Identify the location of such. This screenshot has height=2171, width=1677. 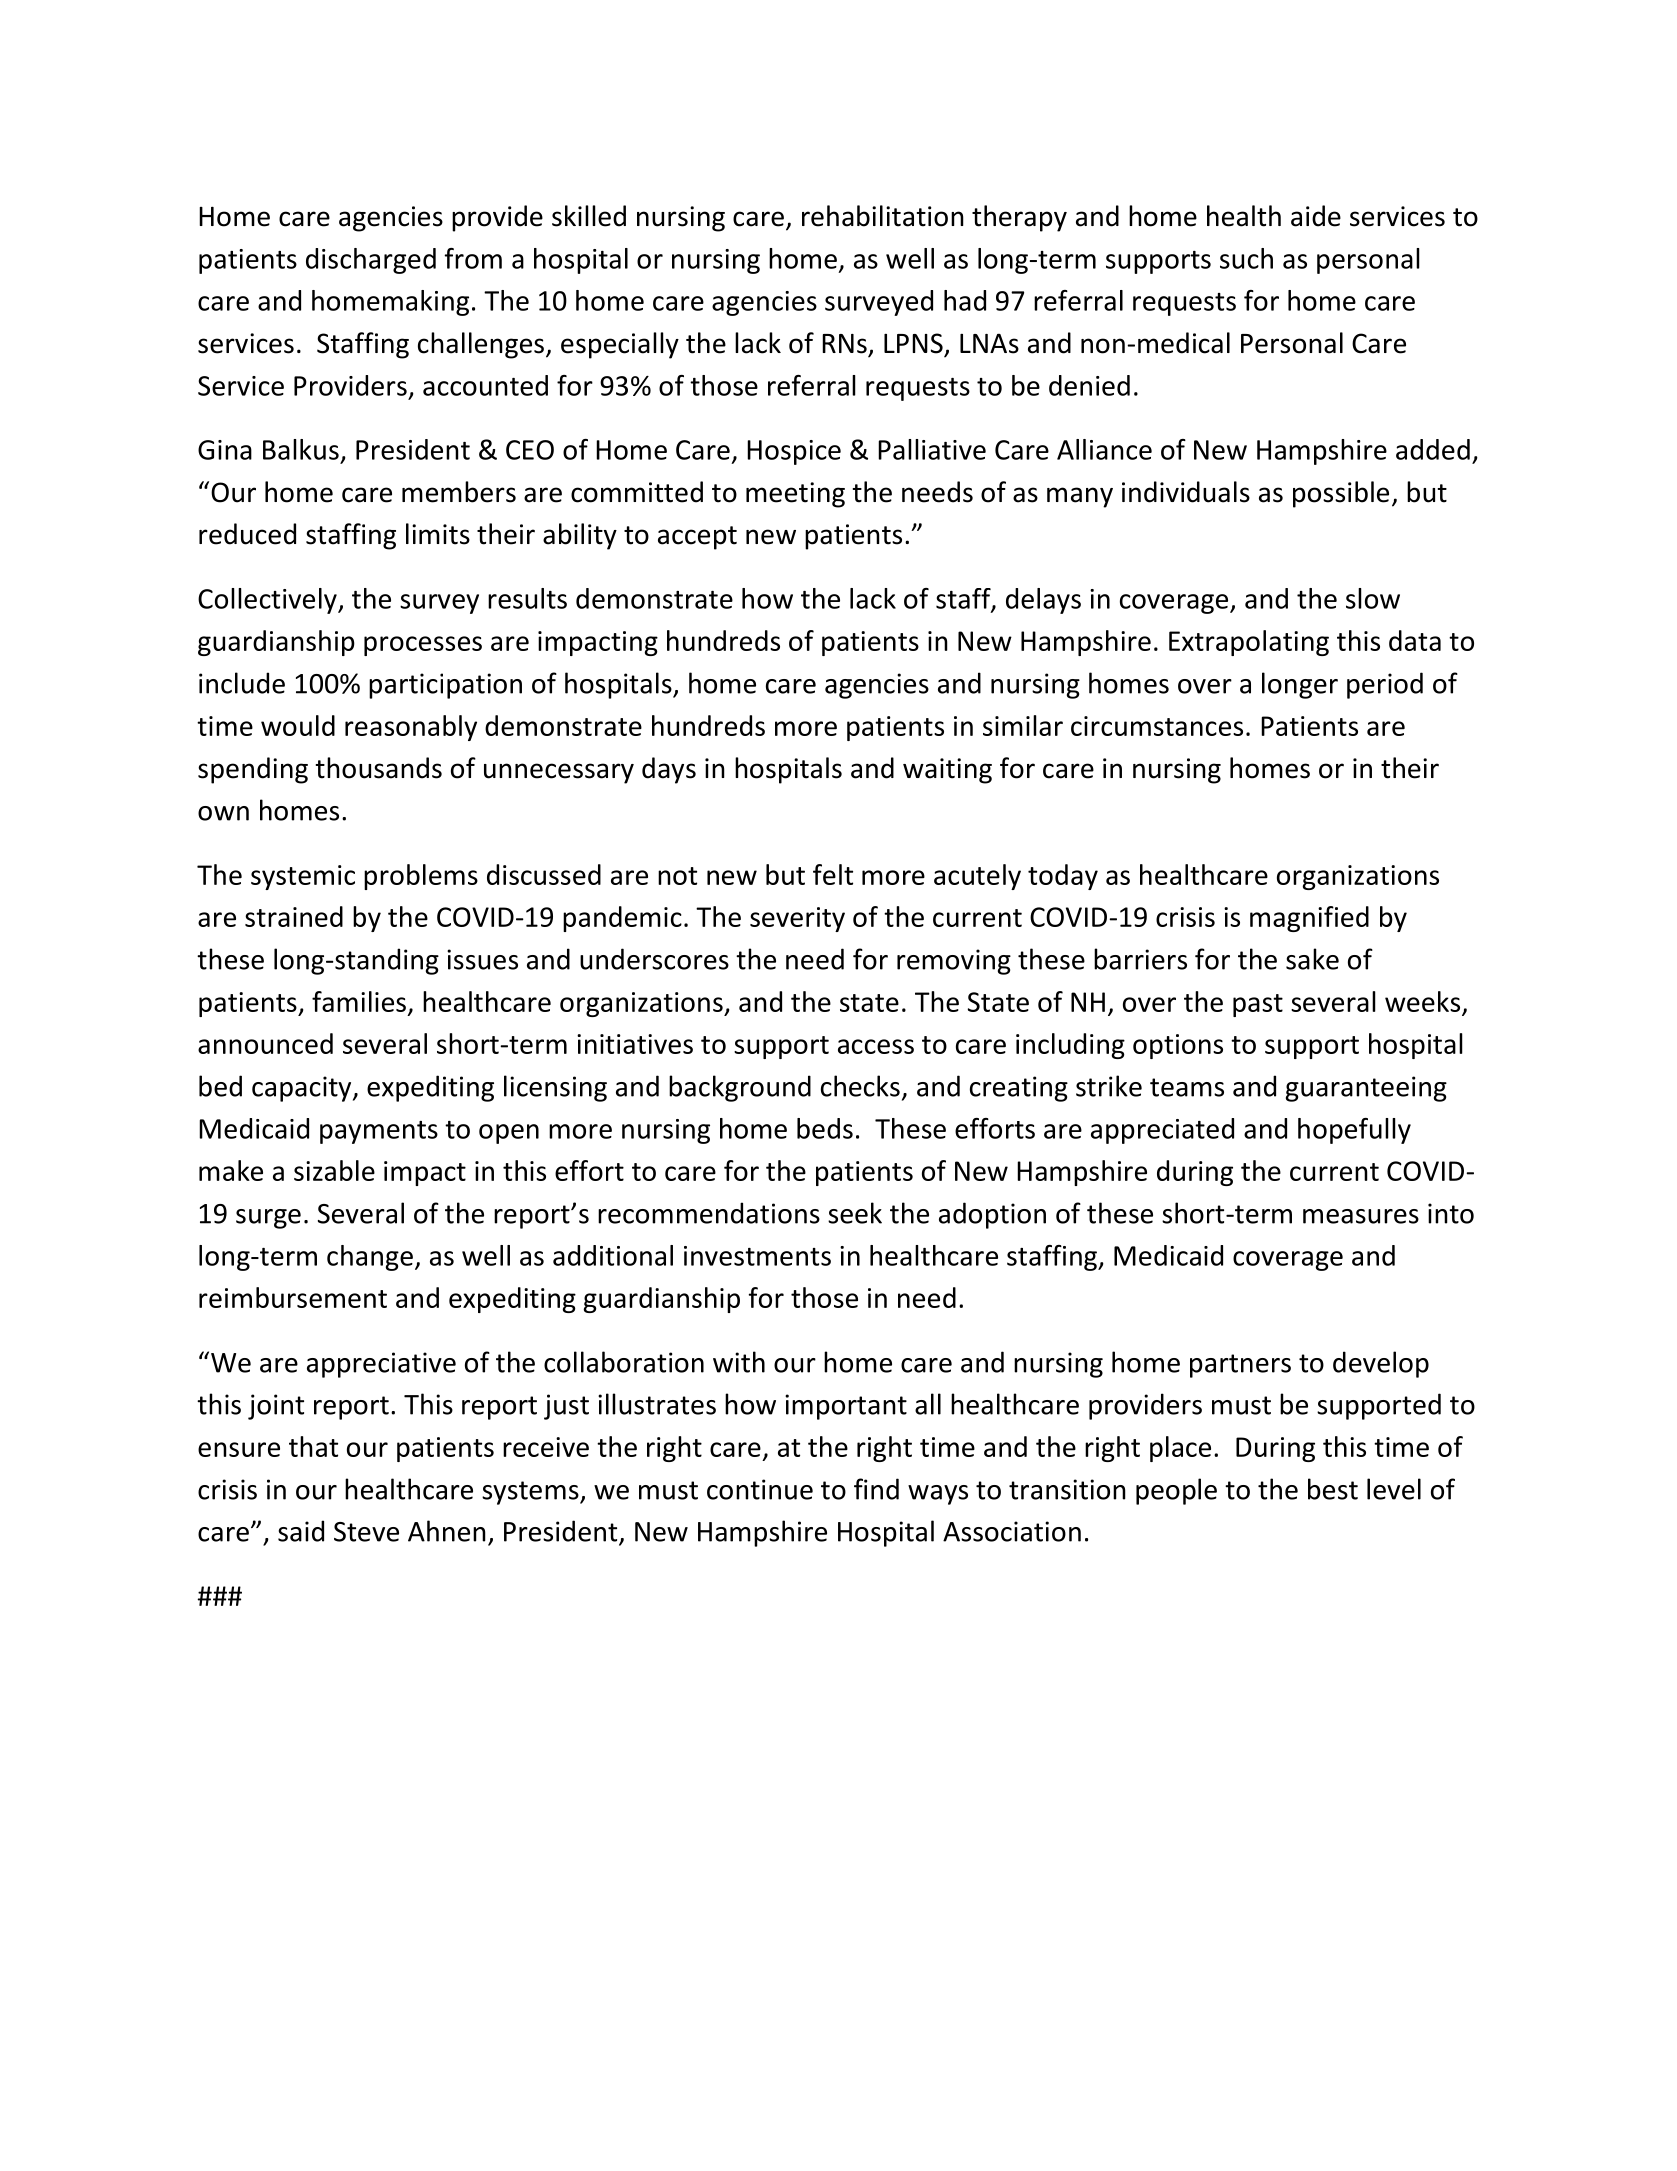
(1246, 258).
